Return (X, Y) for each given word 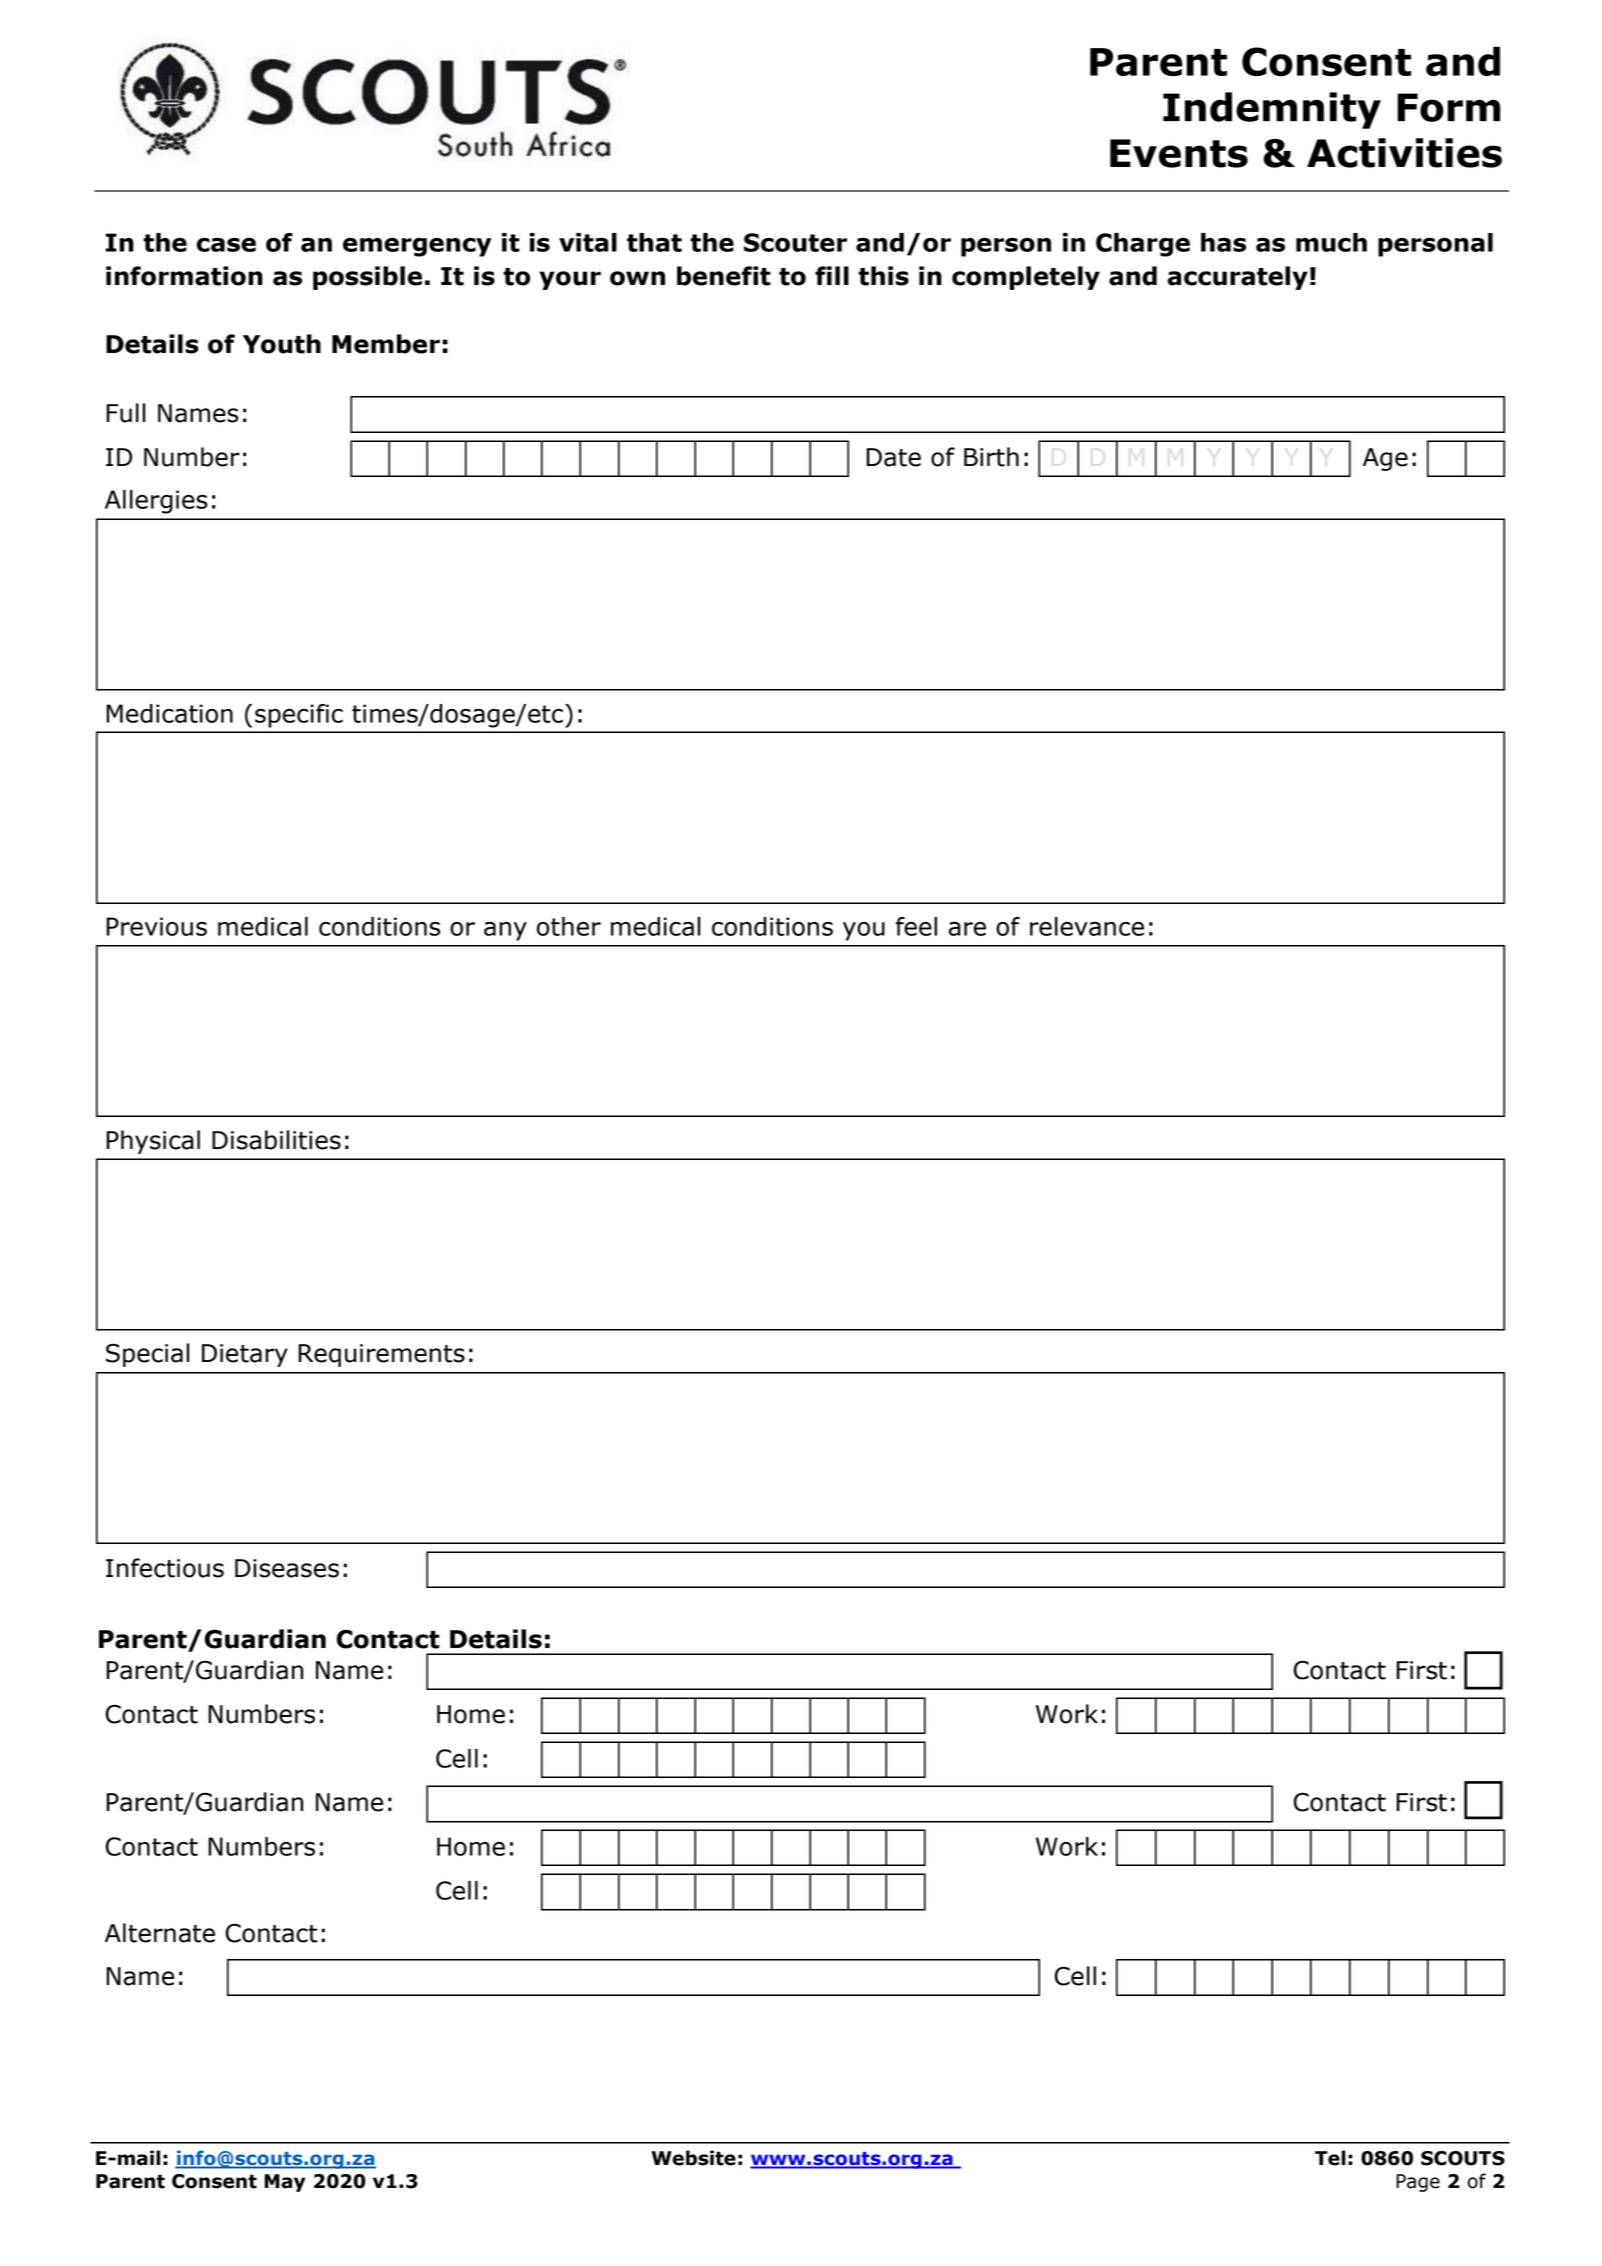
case (226, 245)
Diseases (287, 1568)
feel (916, 926)
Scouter (795, 242)
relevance (1087, 926)
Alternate (160, 1933)
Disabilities (276, 1140)
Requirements (381, 1355)
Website (693, 2158)
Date (893, 457)
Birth (991, 457)
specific (299, 716)
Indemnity (1272, 110)
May (285, 2183)
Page (1418, 2183)
